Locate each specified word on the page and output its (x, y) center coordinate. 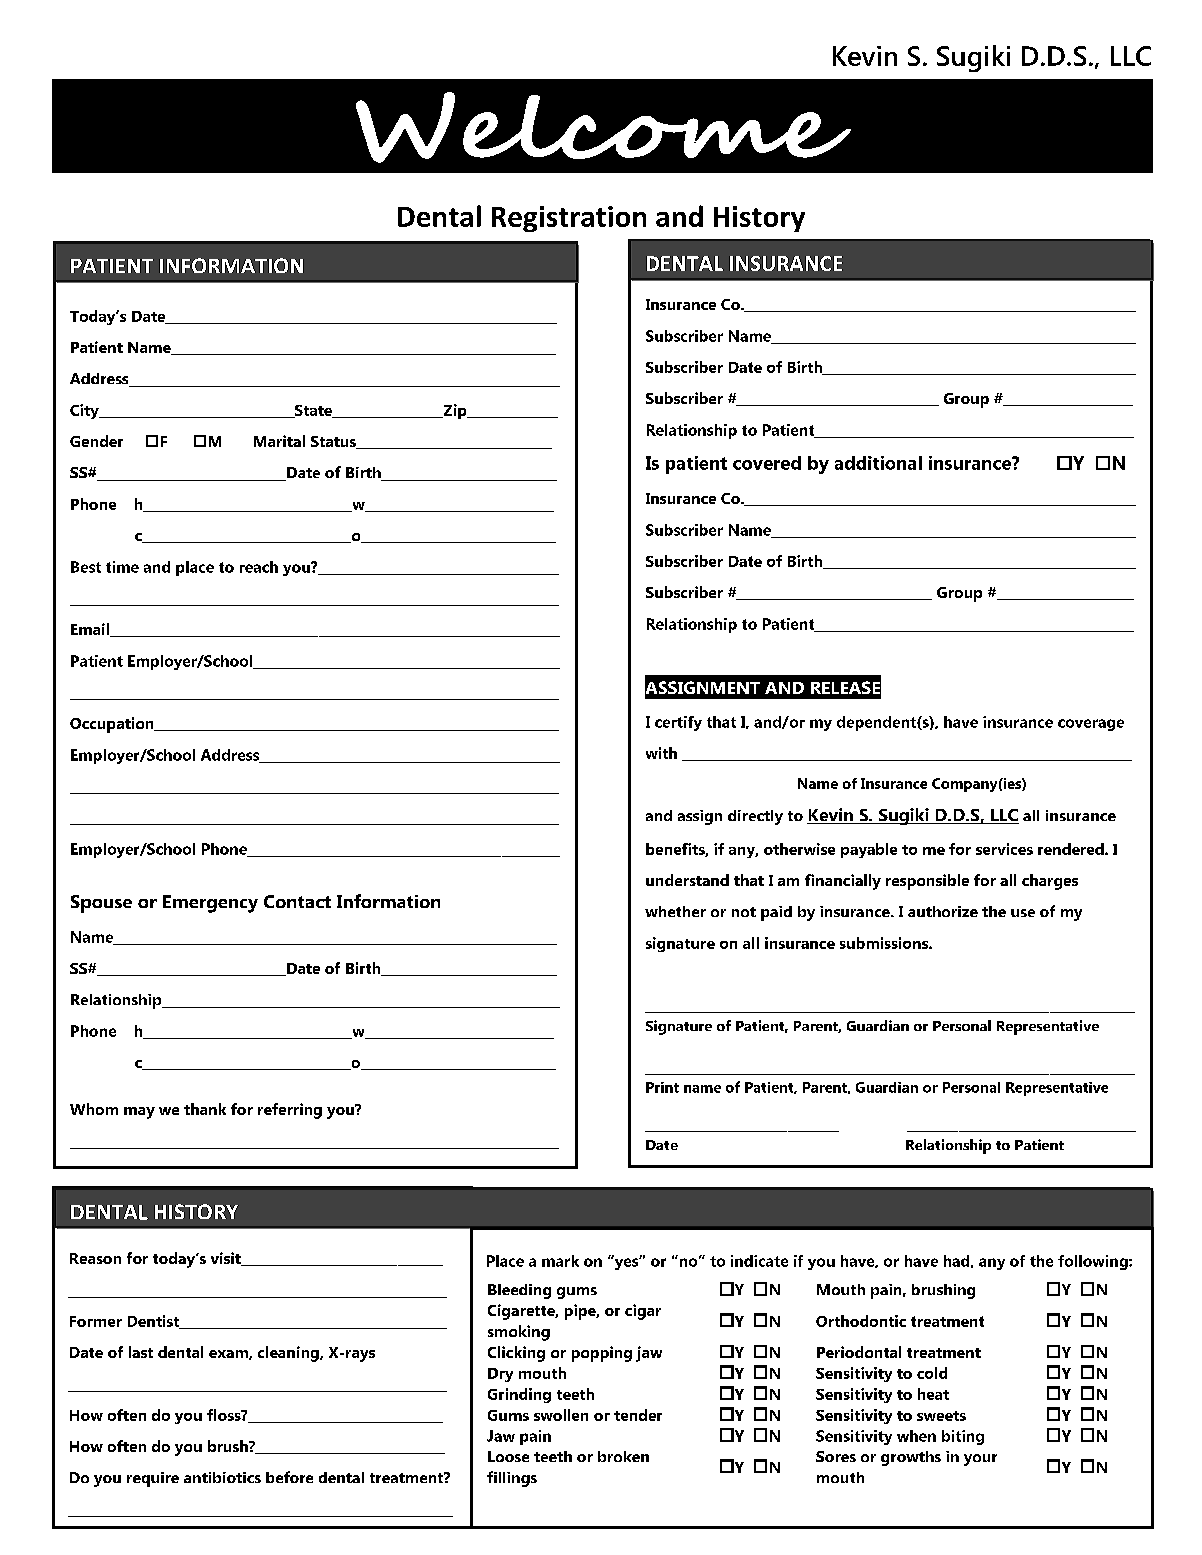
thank (205, 1109)
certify (678, 723)
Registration (569, 219)
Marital (279, 441)
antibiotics (222, 1477)
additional (878, 463)
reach (259, 567)
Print (662, 1087)
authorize (943, 911)
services (1004, 849)
